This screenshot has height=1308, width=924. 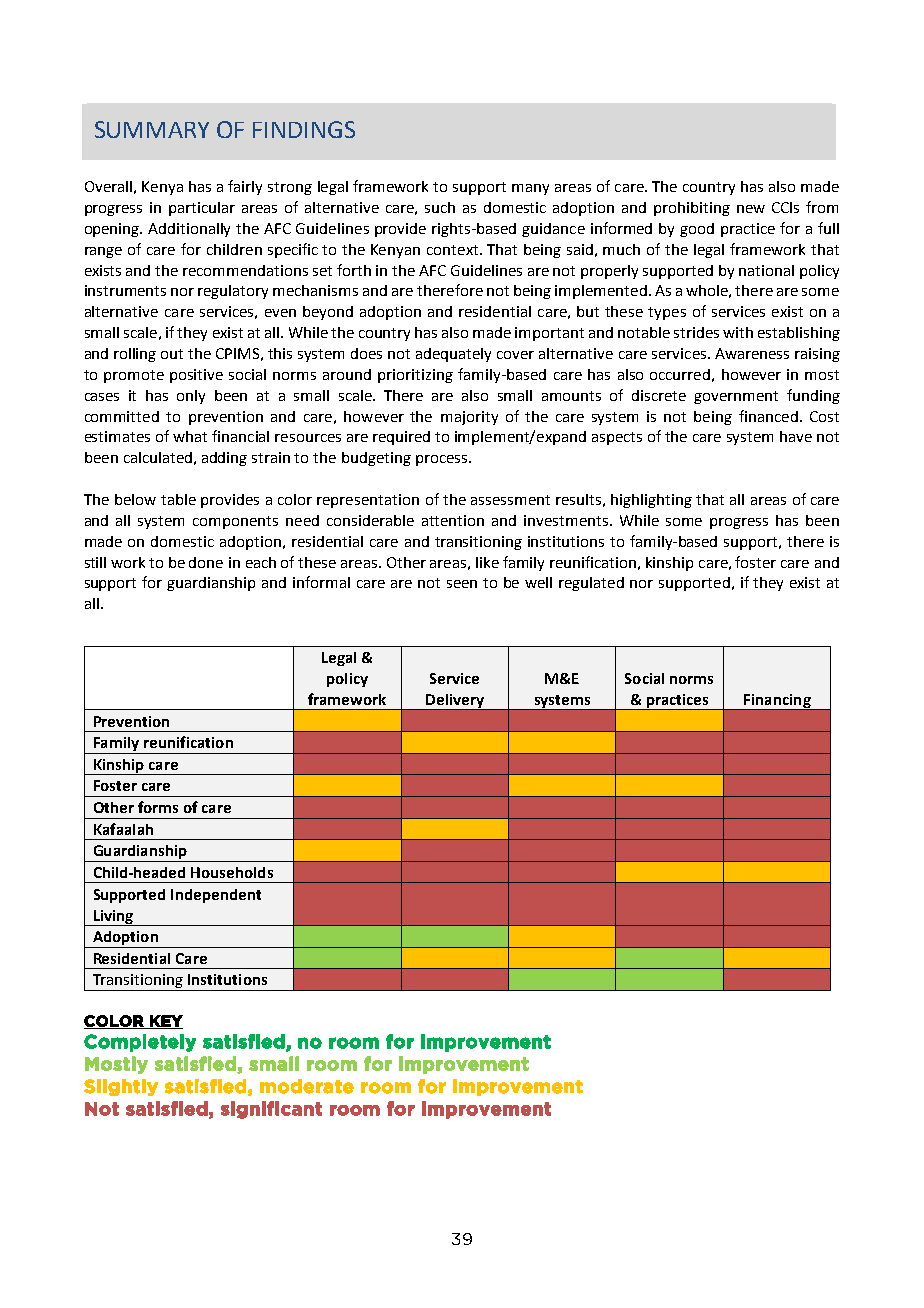 I want to click on such, so click(x=440, y=207).
